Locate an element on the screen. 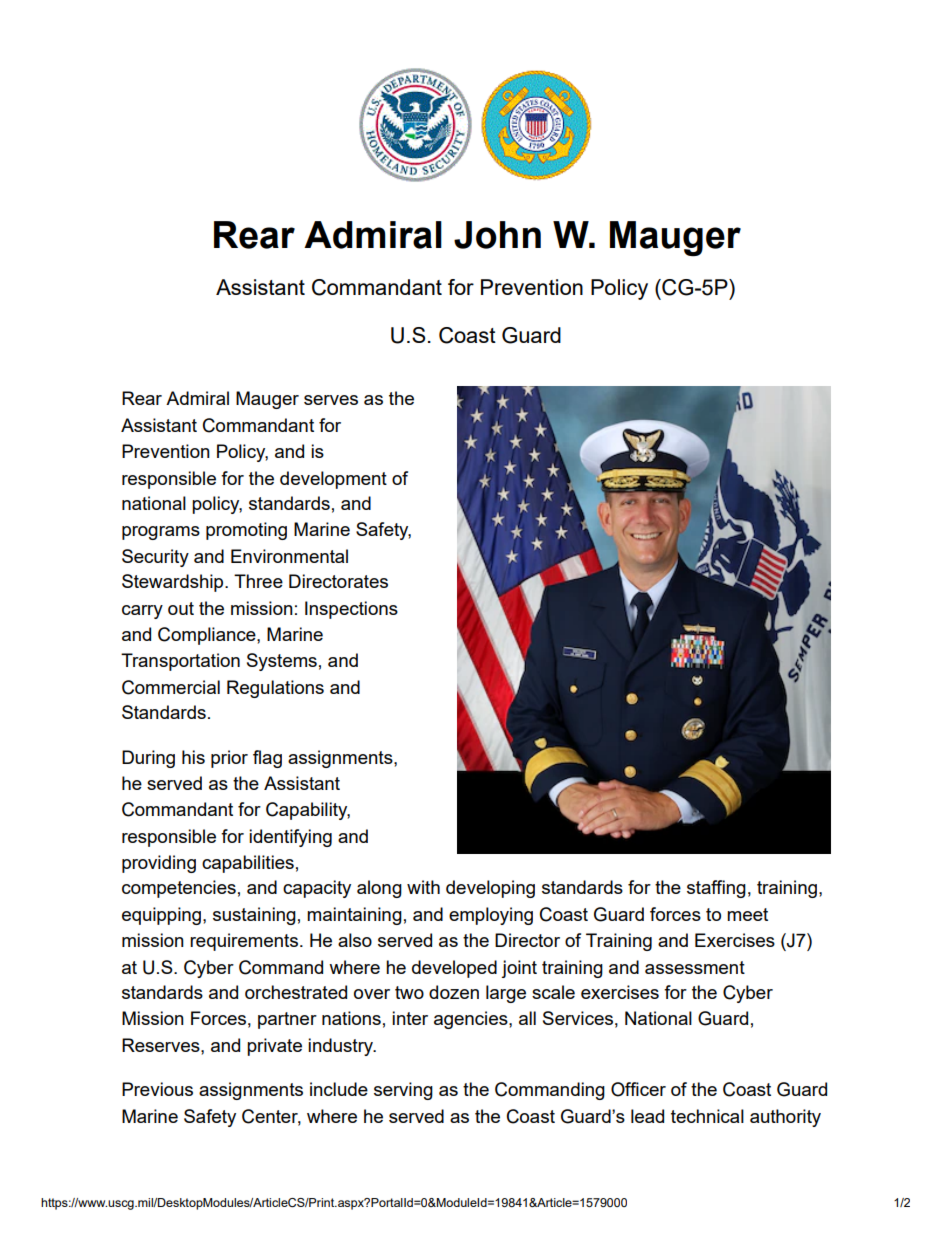  Inspections is located at coordinates (351, 610).
